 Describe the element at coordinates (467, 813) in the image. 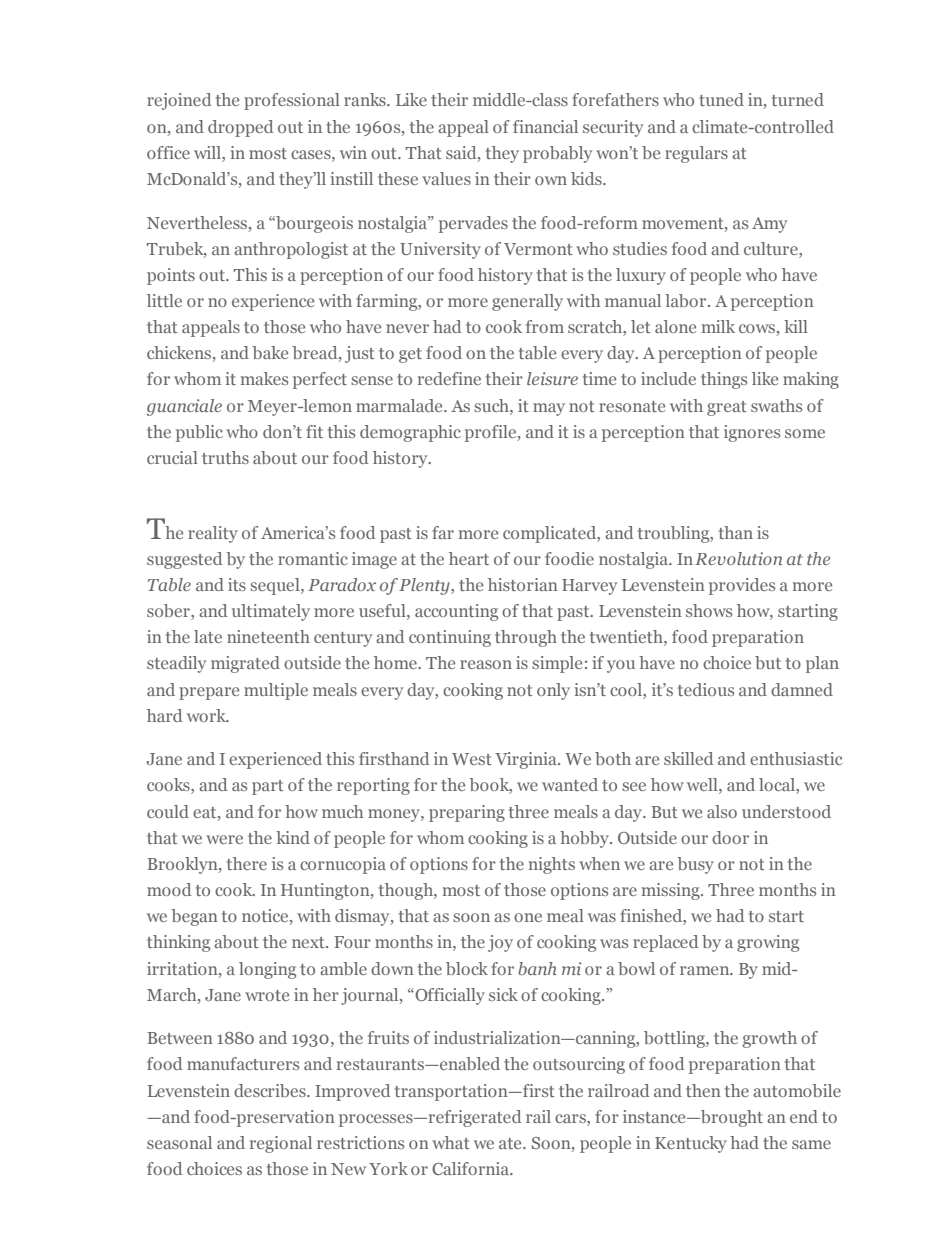

I see `preparing` at that location.
